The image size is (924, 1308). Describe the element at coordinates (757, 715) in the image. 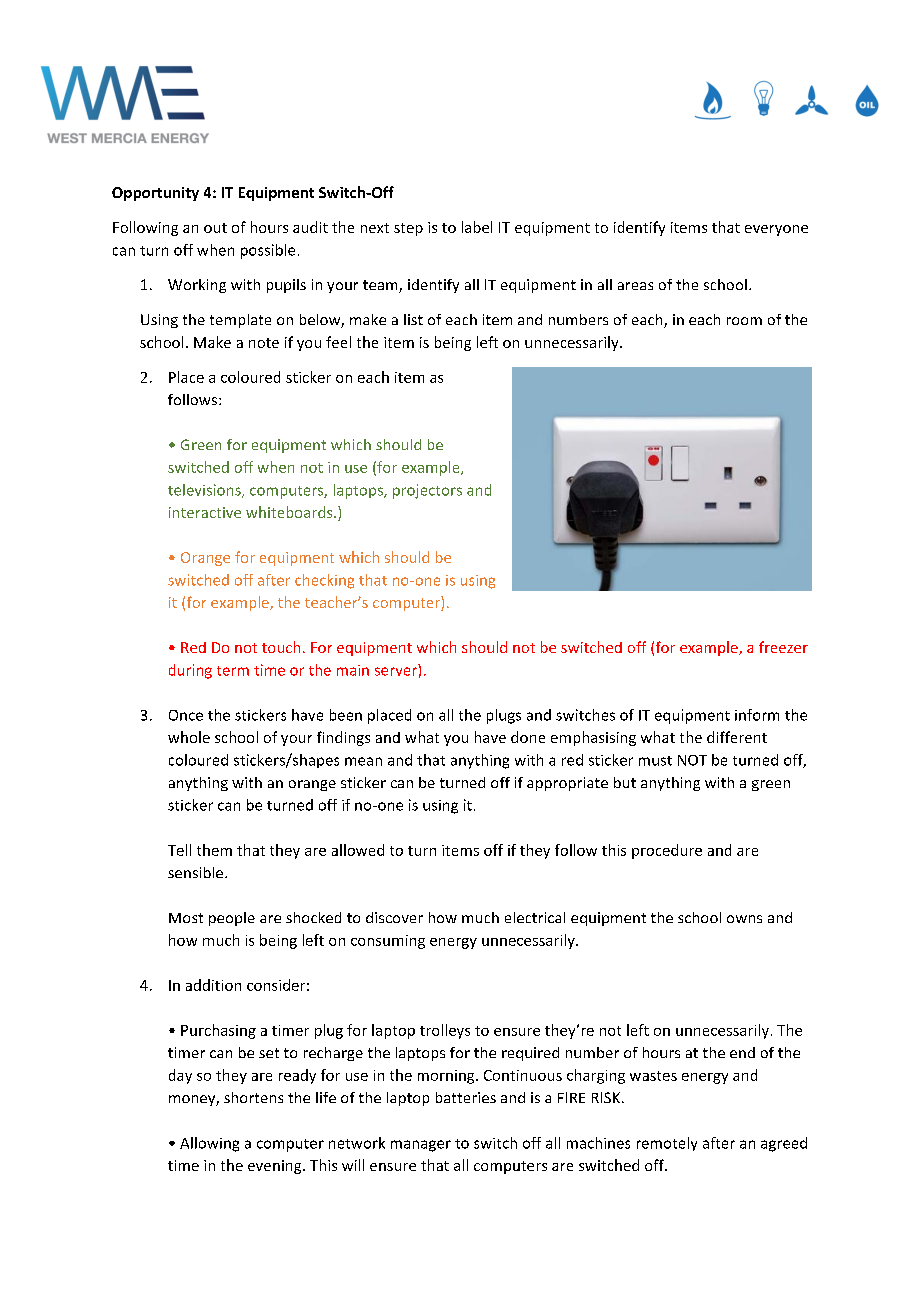

I see `inform` at that location.
